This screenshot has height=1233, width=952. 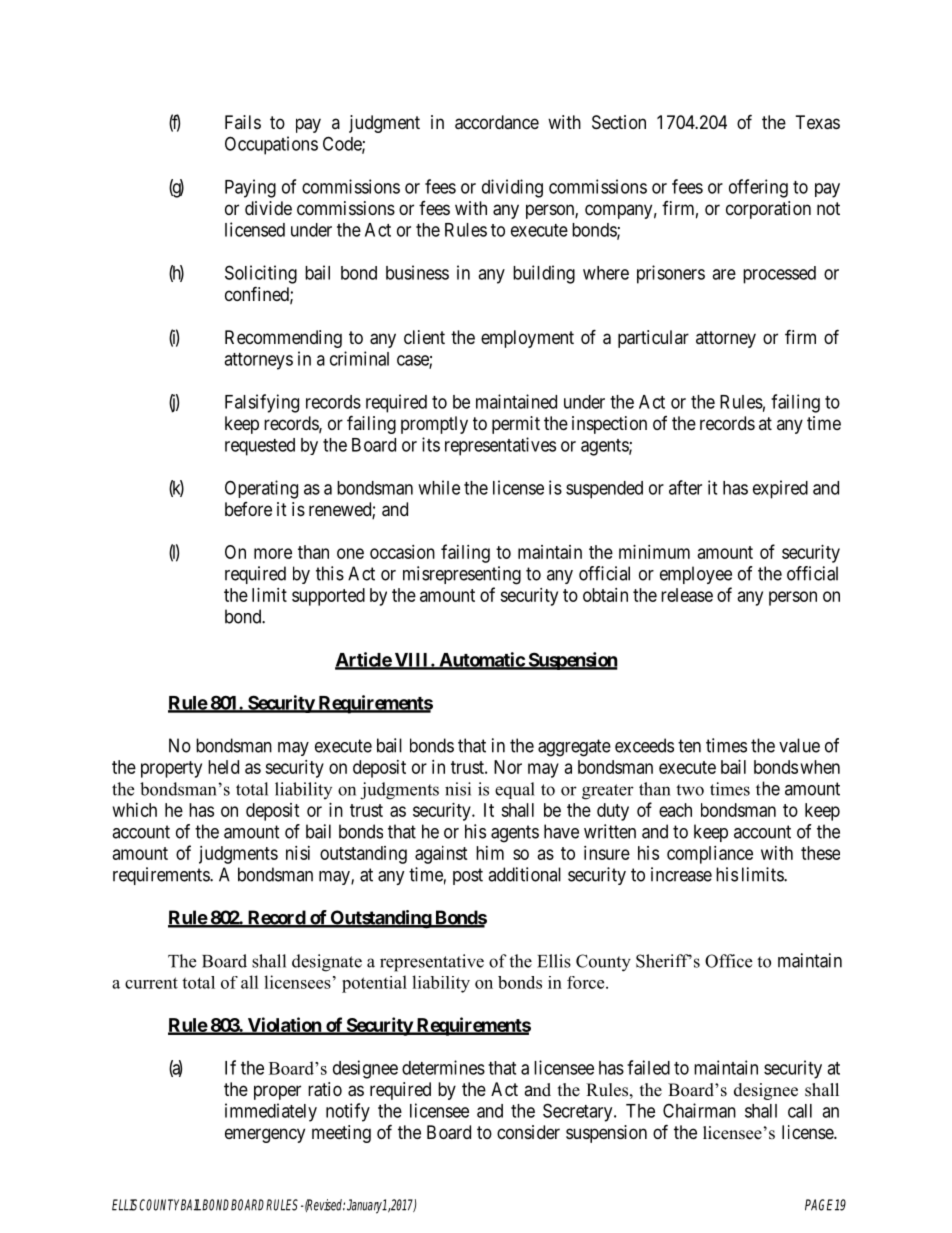 I want to click on expired, so click(x=780, y=489).
